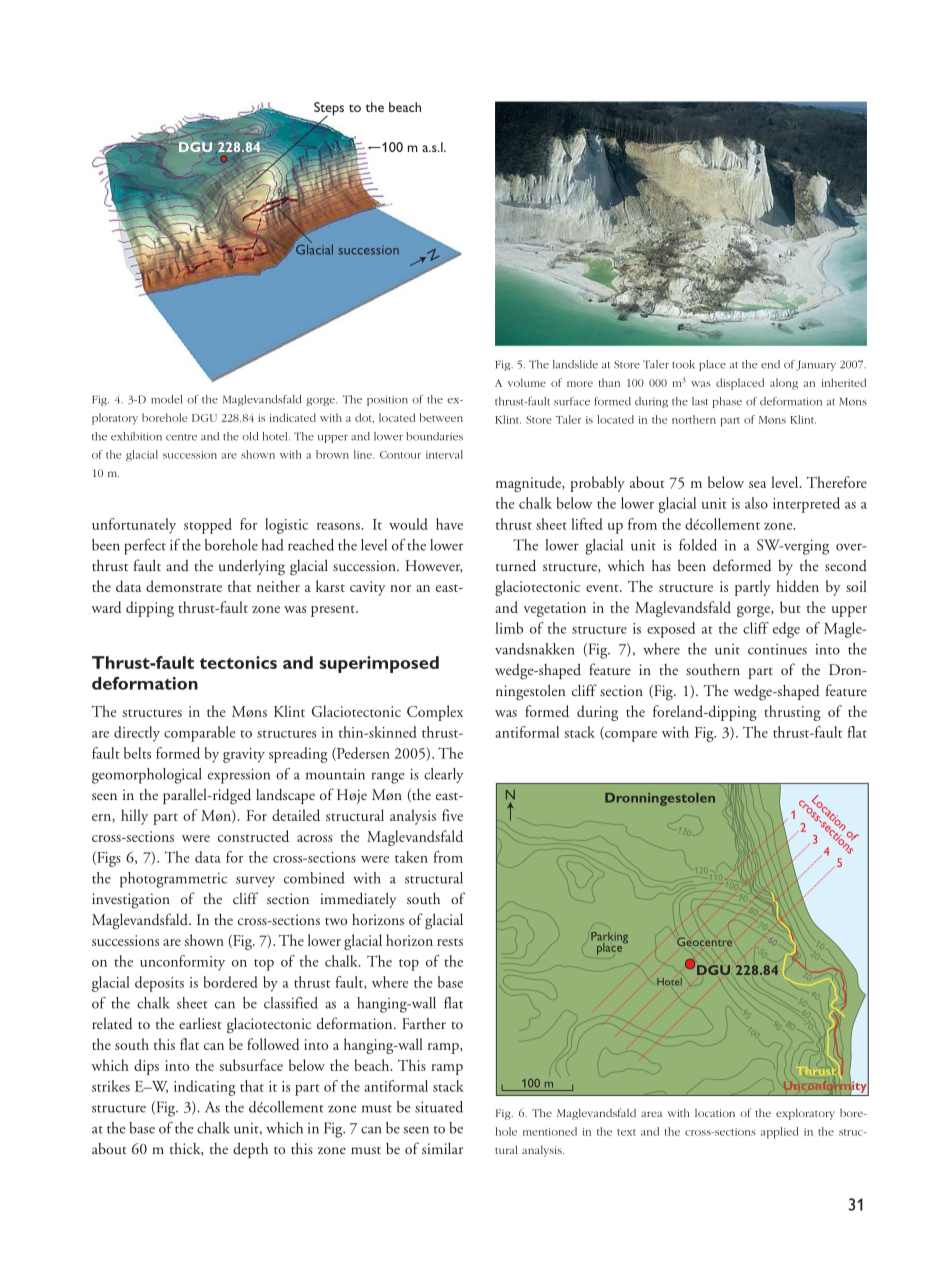 The height and width of the screenshot is (1272, 952). I want to click on have, so click(449, 524).
